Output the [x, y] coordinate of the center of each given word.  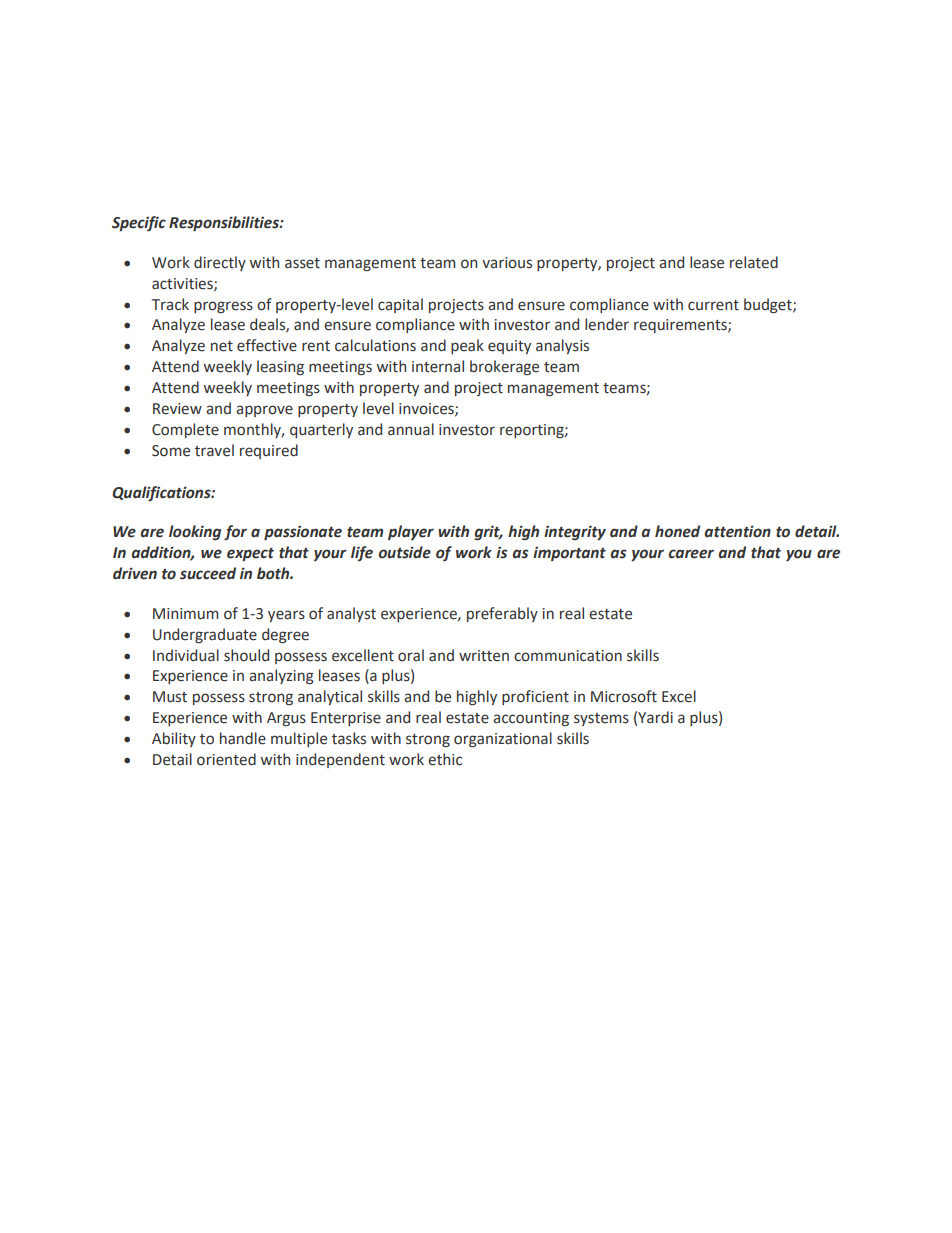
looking [195, 532]
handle [243, 738]
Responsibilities [225, 223]
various [507, 263]
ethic [445, 759]
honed [677, 531]
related [754, 262]
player [411, 532]
